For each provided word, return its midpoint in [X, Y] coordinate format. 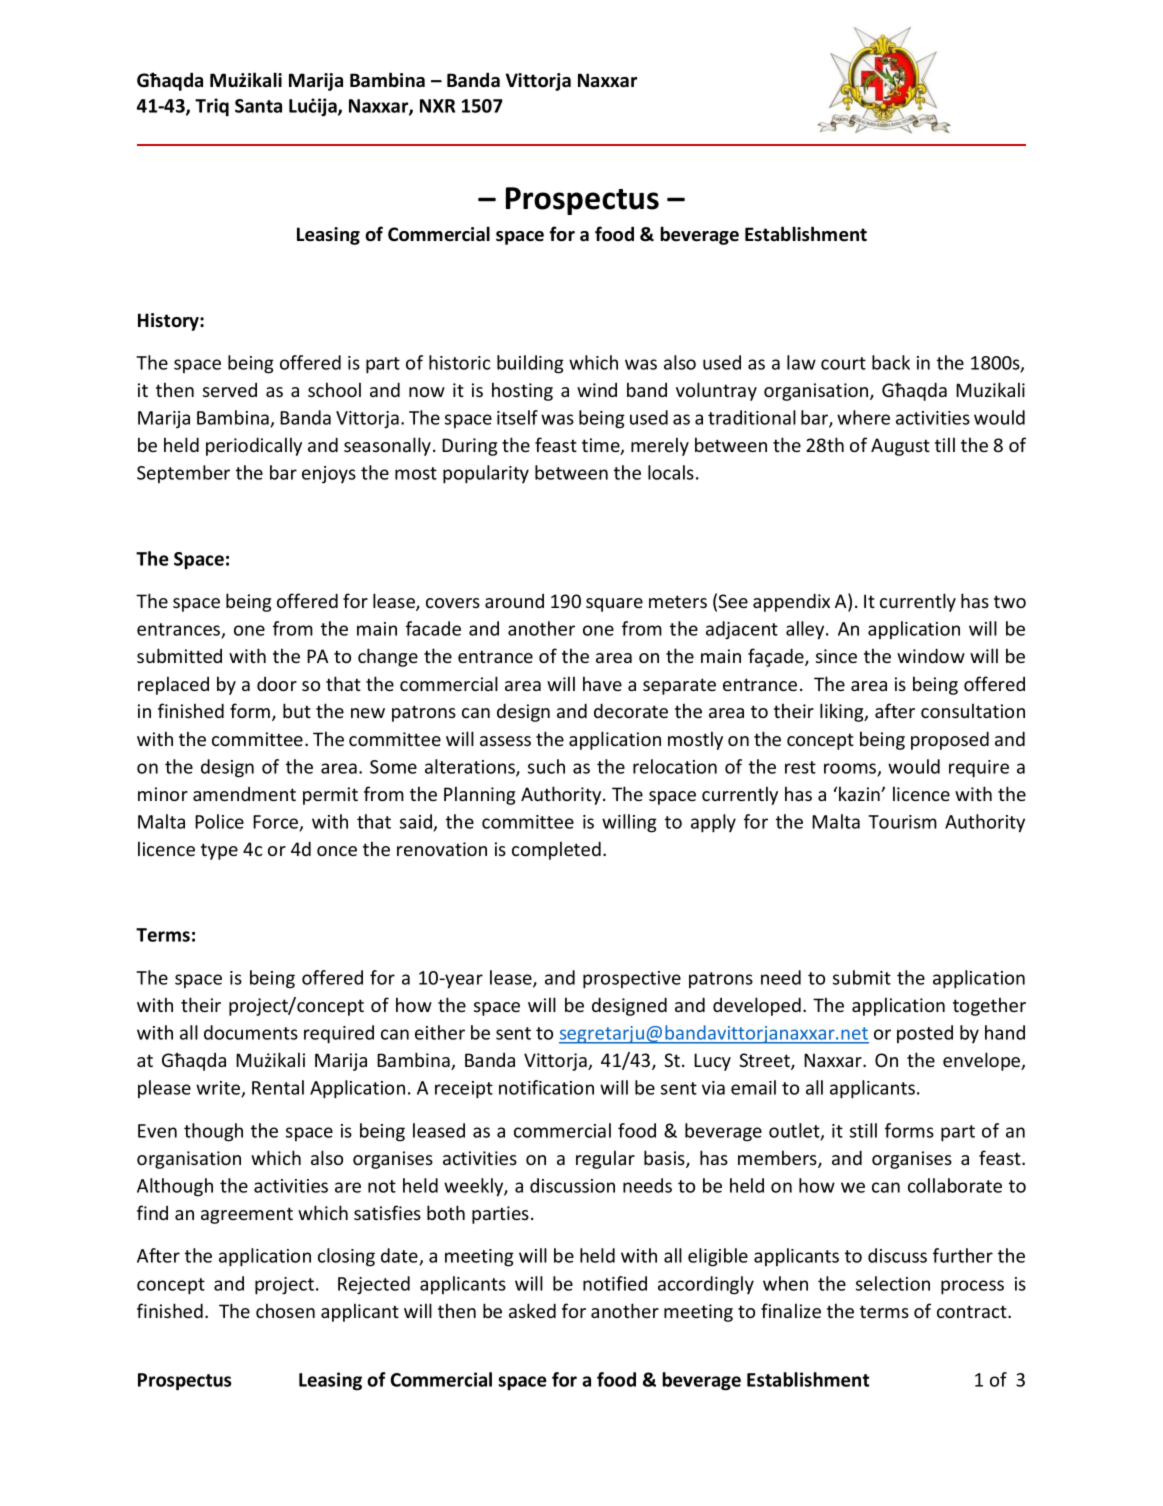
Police [219, 821]
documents [251, 1032]
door [277, 684]
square [614, 605]
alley [806, 630]
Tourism [902, 822]
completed [556, 850]
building [530, 364]
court [843, 363]
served [230, 390]
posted [925, 1034]
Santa [258, 106]
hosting [522, 391]
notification [546, 1087]
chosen [285, 1310]
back [891, 362]
